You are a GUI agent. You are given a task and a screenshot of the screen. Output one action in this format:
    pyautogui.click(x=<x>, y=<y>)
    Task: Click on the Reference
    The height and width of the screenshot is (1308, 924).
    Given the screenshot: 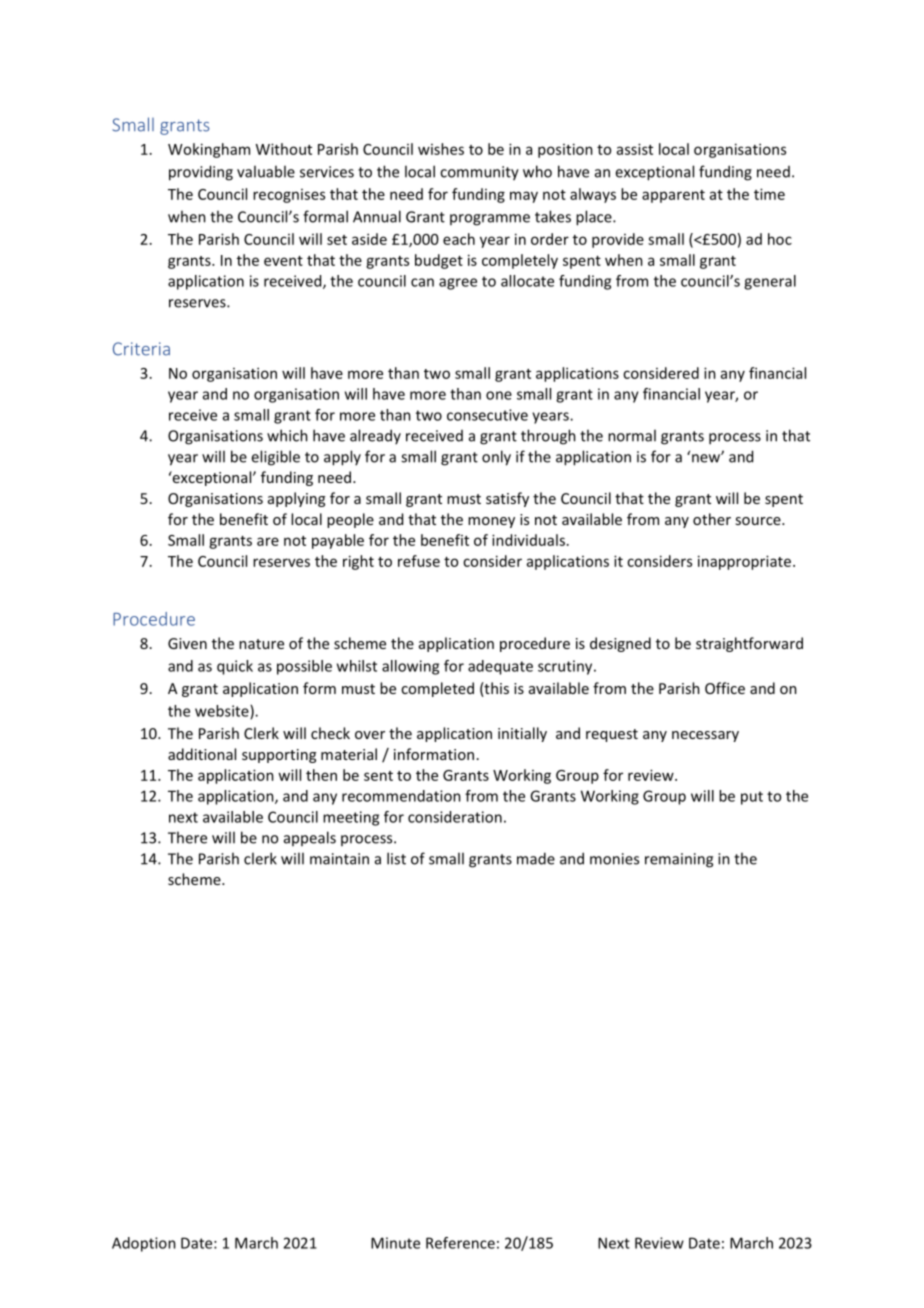 What is the action you would take?
    pyautogui.click(x=460, y=1243)
